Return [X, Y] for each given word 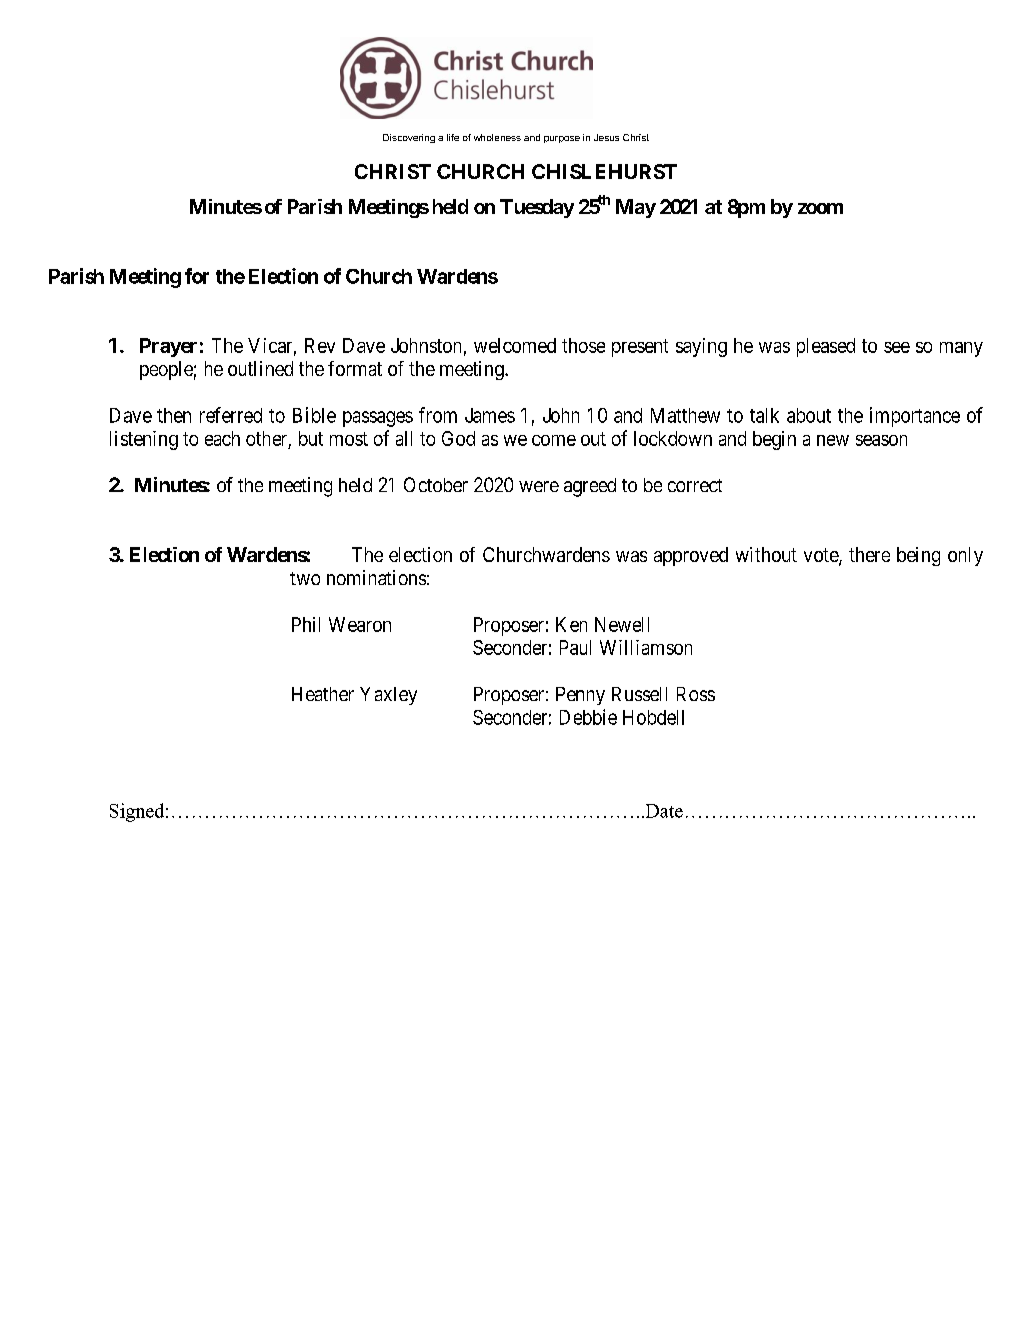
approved [691, 556]
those [583, 345]
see [897, 347]
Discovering [409, 138]
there [869, 554]
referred [231, 415]
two [305, 578]
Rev [320, 345]
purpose [562, 139]
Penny [580, 696]
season [881, 440]
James [490, 415]
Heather [323, 694]
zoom [820, 208]
